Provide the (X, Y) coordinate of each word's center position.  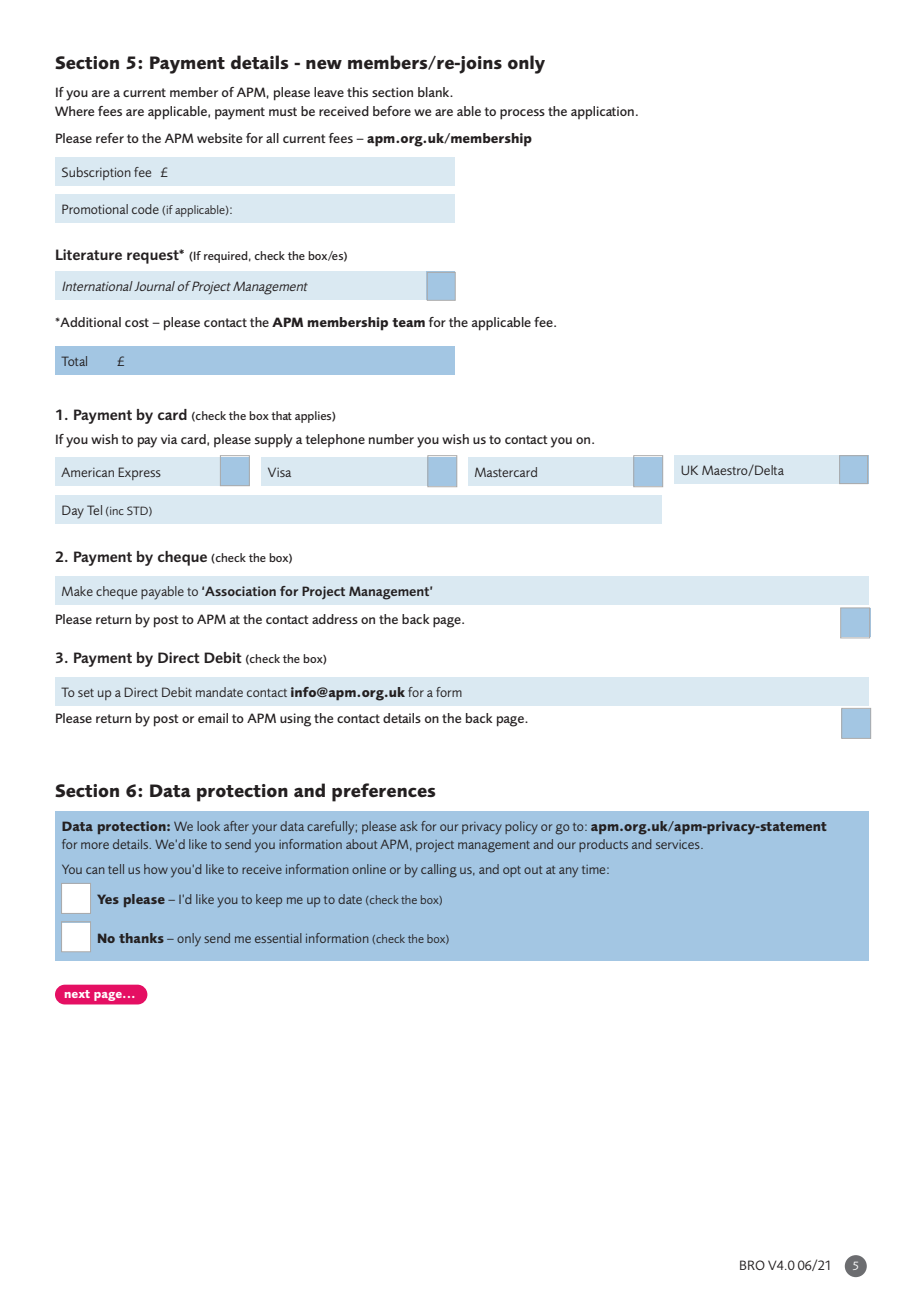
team (408, 322)
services (679, 844)
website (219, 138)
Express (139, 473)
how (156, 869)
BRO (752, 1265)
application (602, 113)
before (392, 111)
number (391, 439)
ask (409, 826)
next (77, 994)
